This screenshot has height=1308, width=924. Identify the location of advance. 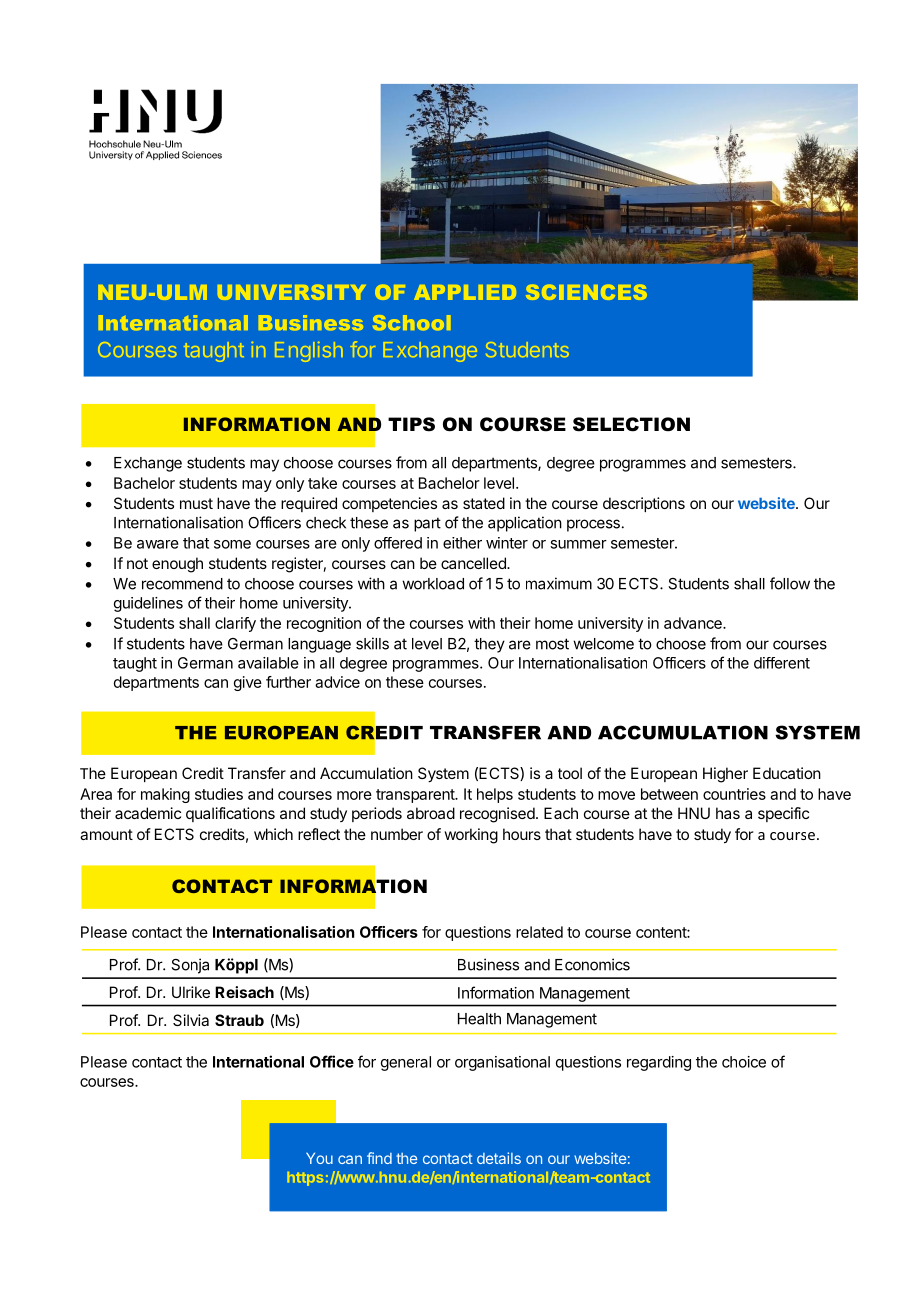
(694, 623).
